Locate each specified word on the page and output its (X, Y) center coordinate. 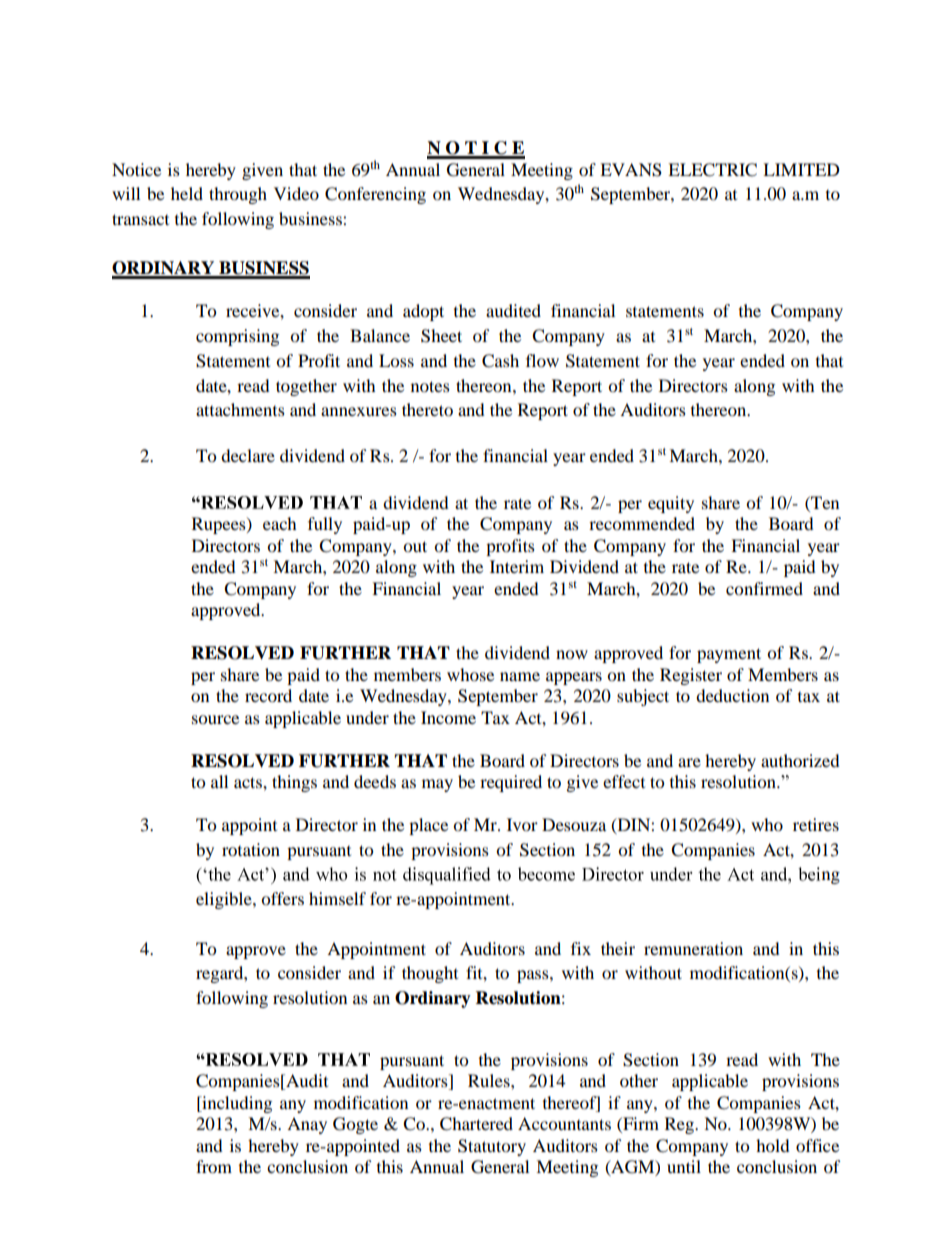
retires (816, 824)
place (428, 826)
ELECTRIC (712, 170)
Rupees (220, 525)
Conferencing (375, 195)
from (214, 1166)
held (187, 193)
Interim (517, 566)
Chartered (476, 1124)
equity (671, 504)
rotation (251, 849)
